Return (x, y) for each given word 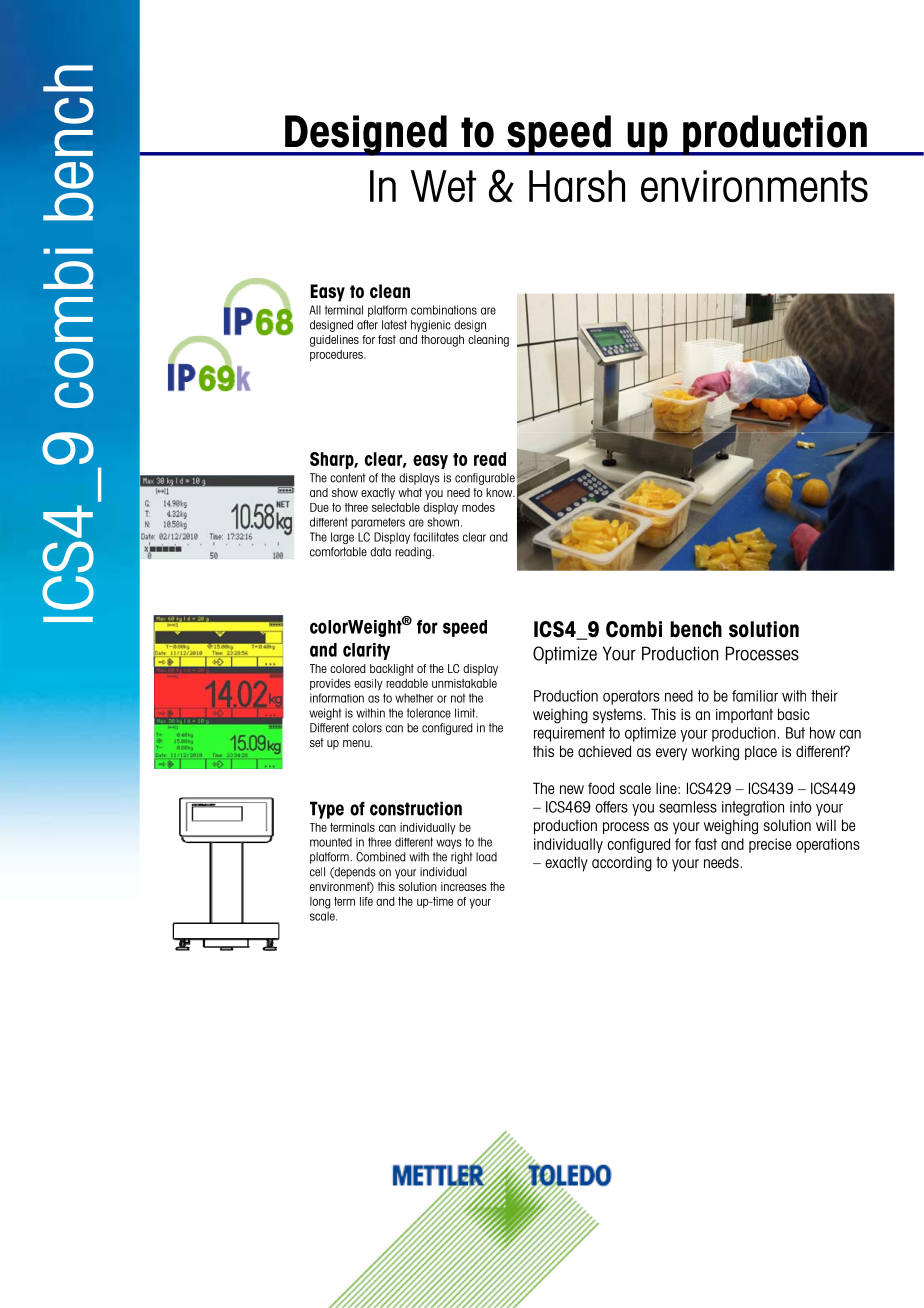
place (761, 752)
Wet (443, 186)
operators (631, 697)
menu (357, 743)
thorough (442, 341)
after (367, 325)
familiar (755, 696)
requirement (569, 734)
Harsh (577, 186)
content (348, 478)
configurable (485, 479)
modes (478, 507)
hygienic (431, 326)
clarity (366, 651)
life (366, 901)
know (500, 492)
